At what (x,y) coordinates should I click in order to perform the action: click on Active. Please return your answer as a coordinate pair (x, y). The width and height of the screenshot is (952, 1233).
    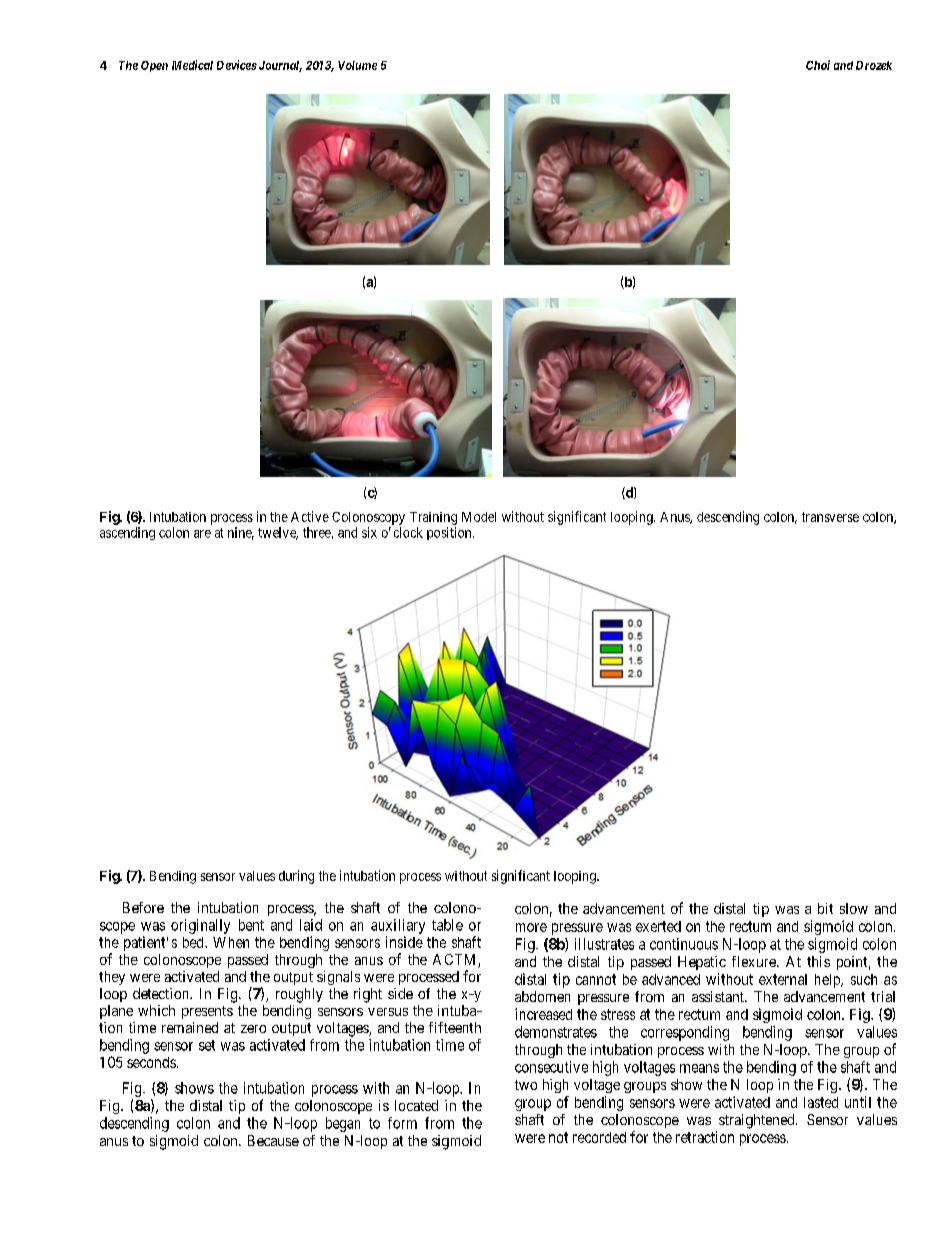
    Looking at the image, I should click on (310, 516).
